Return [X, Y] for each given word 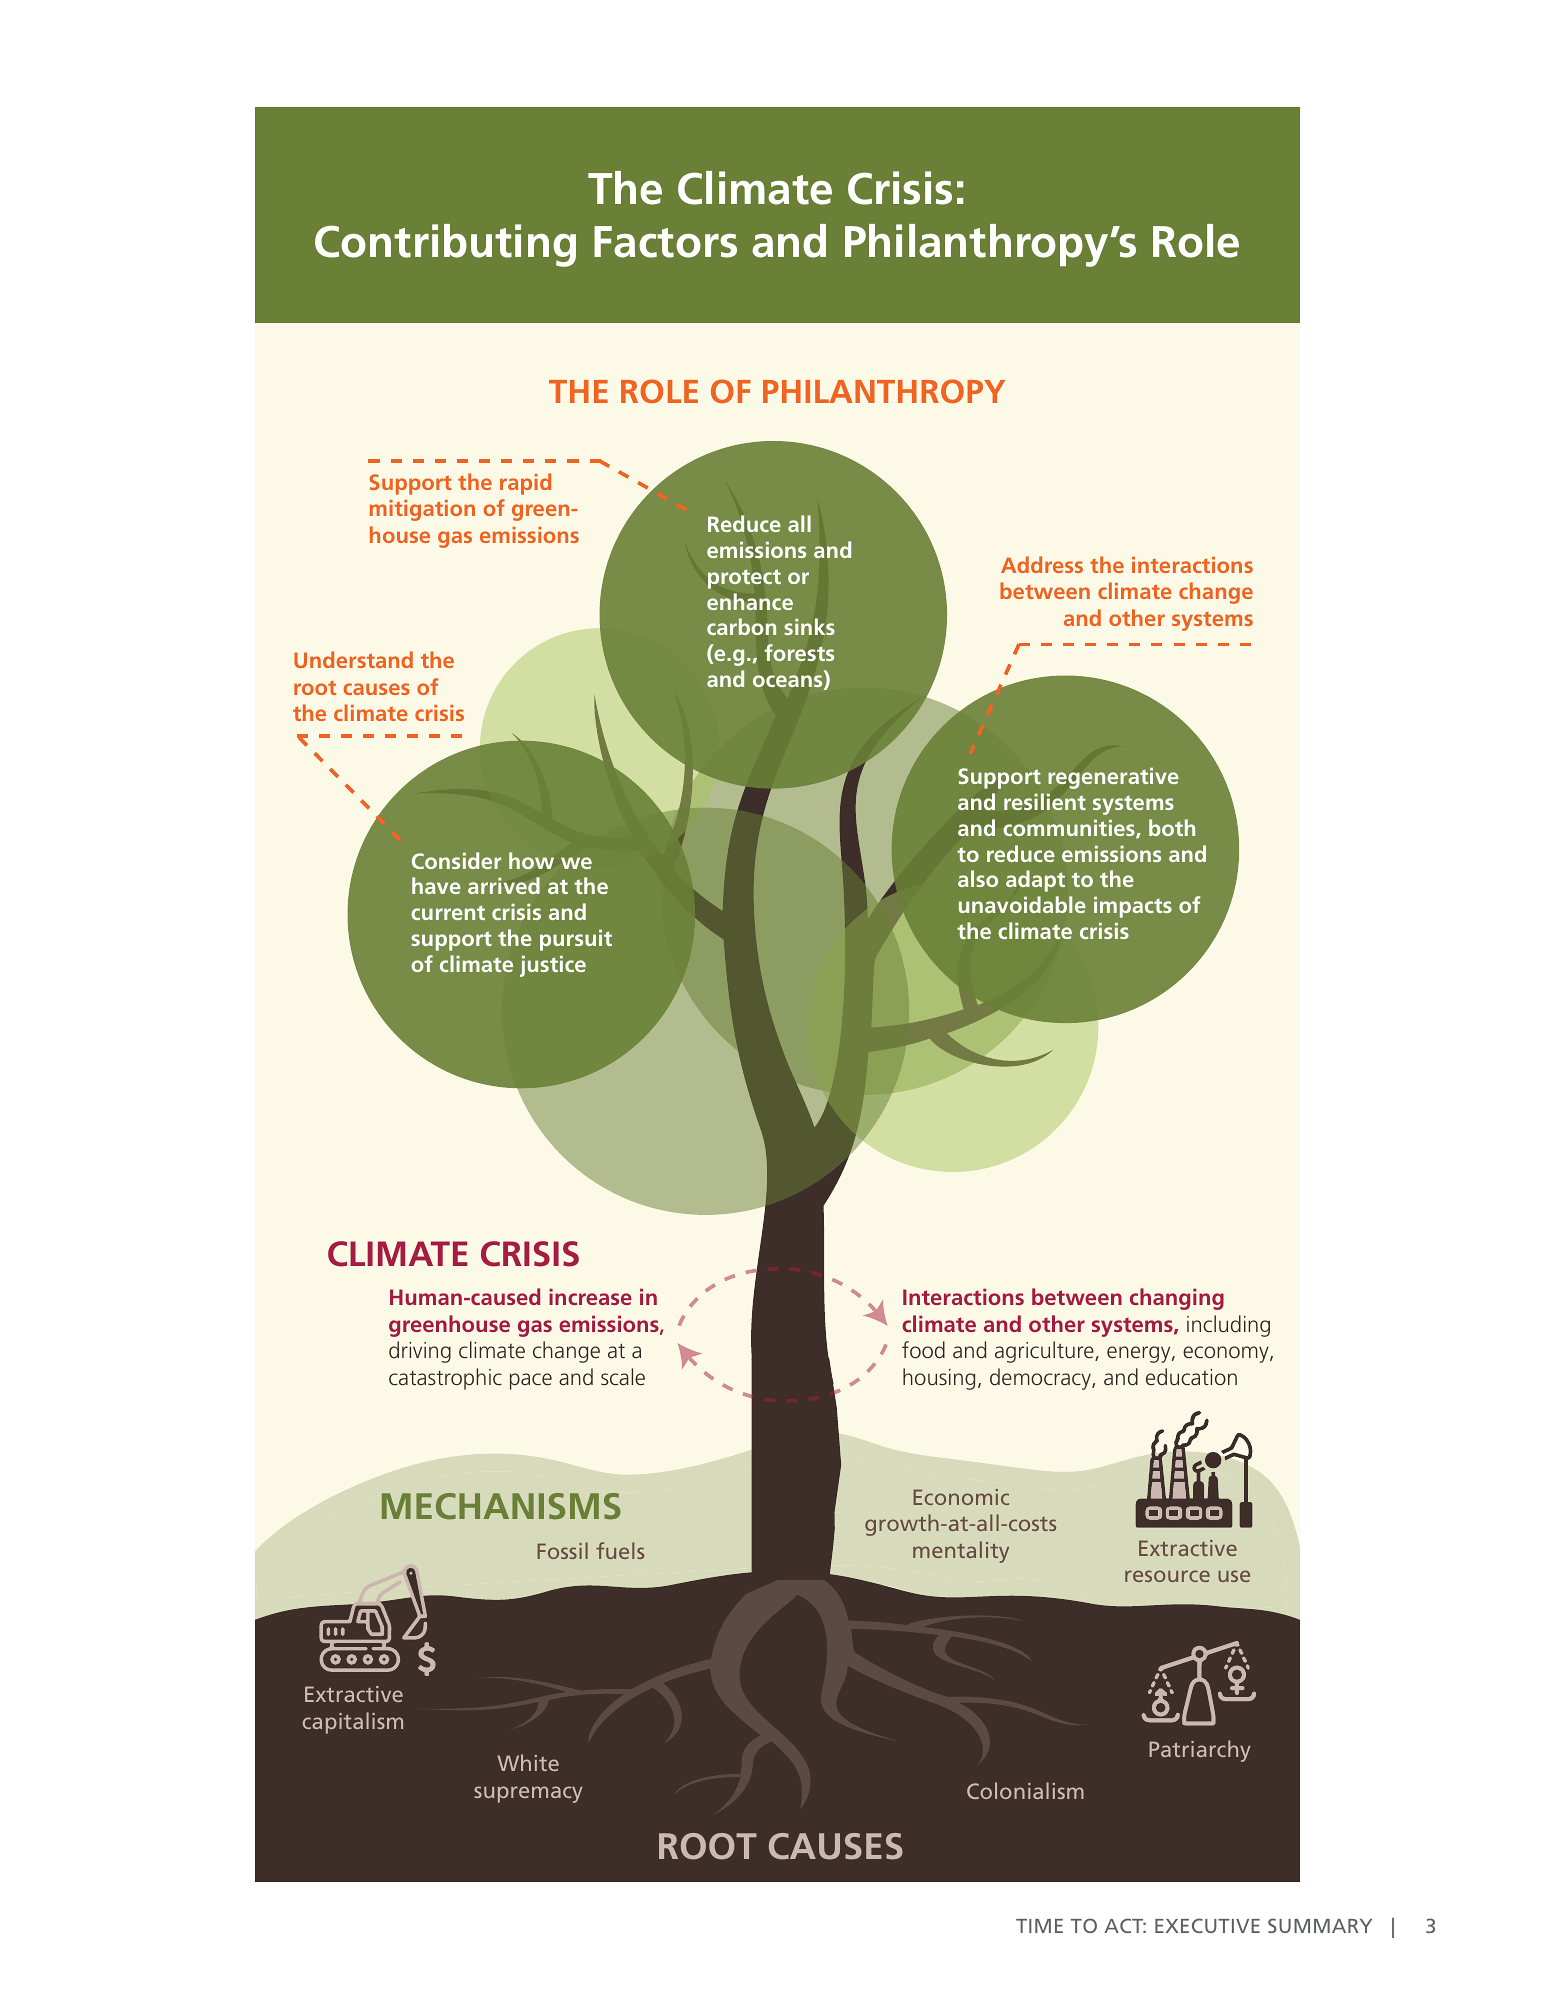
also [978, 878]
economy [1227, 1354]
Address [1042, 564]
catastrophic [445, 1379]
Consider [456, 860]
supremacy [528, 1794]
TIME [1039, 1926]
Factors [665, 242]
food [923, 1349]
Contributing [445, 245]
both [1172, 827]
